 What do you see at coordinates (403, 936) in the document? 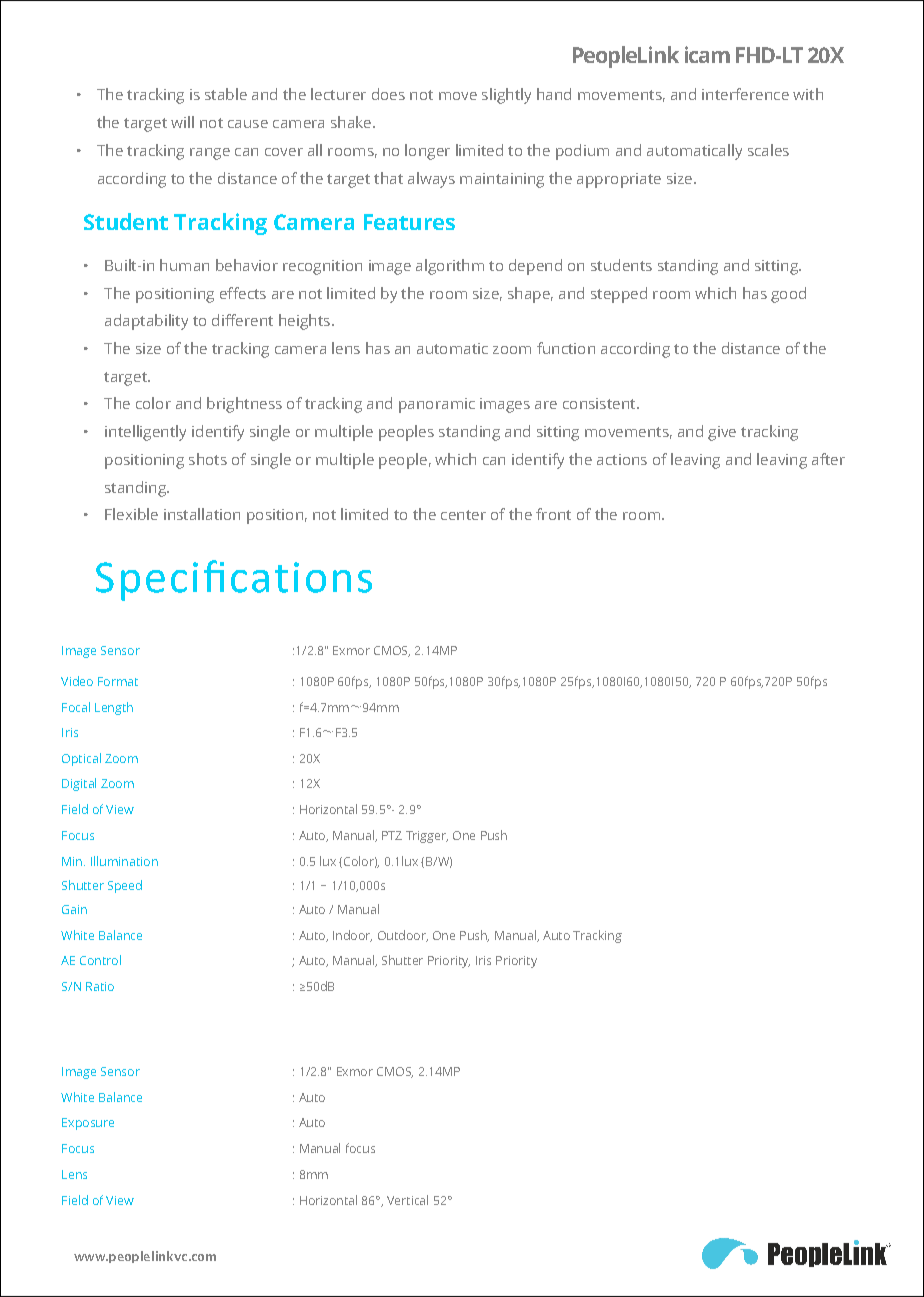
I see `Outdoor` at bounding box center [403, 936].
